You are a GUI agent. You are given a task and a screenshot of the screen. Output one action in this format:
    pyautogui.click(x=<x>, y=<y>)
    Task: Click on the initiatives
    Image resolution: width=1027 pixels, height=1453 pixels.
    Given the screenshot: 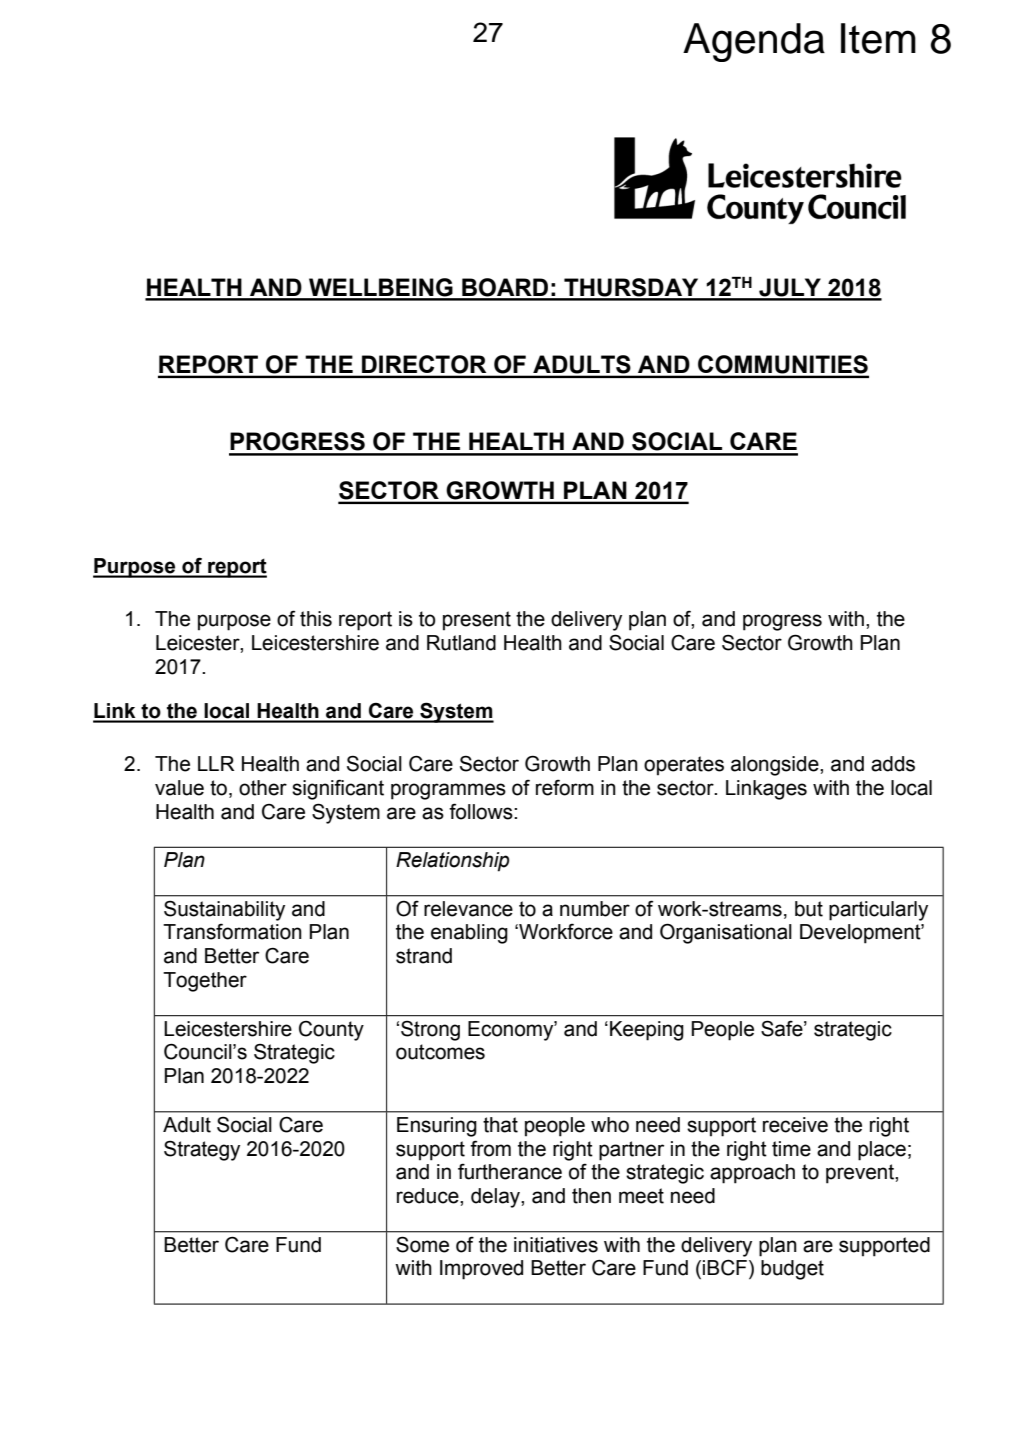 What is the action you would take?
    pyautogui.click(x=556, y=1245)
